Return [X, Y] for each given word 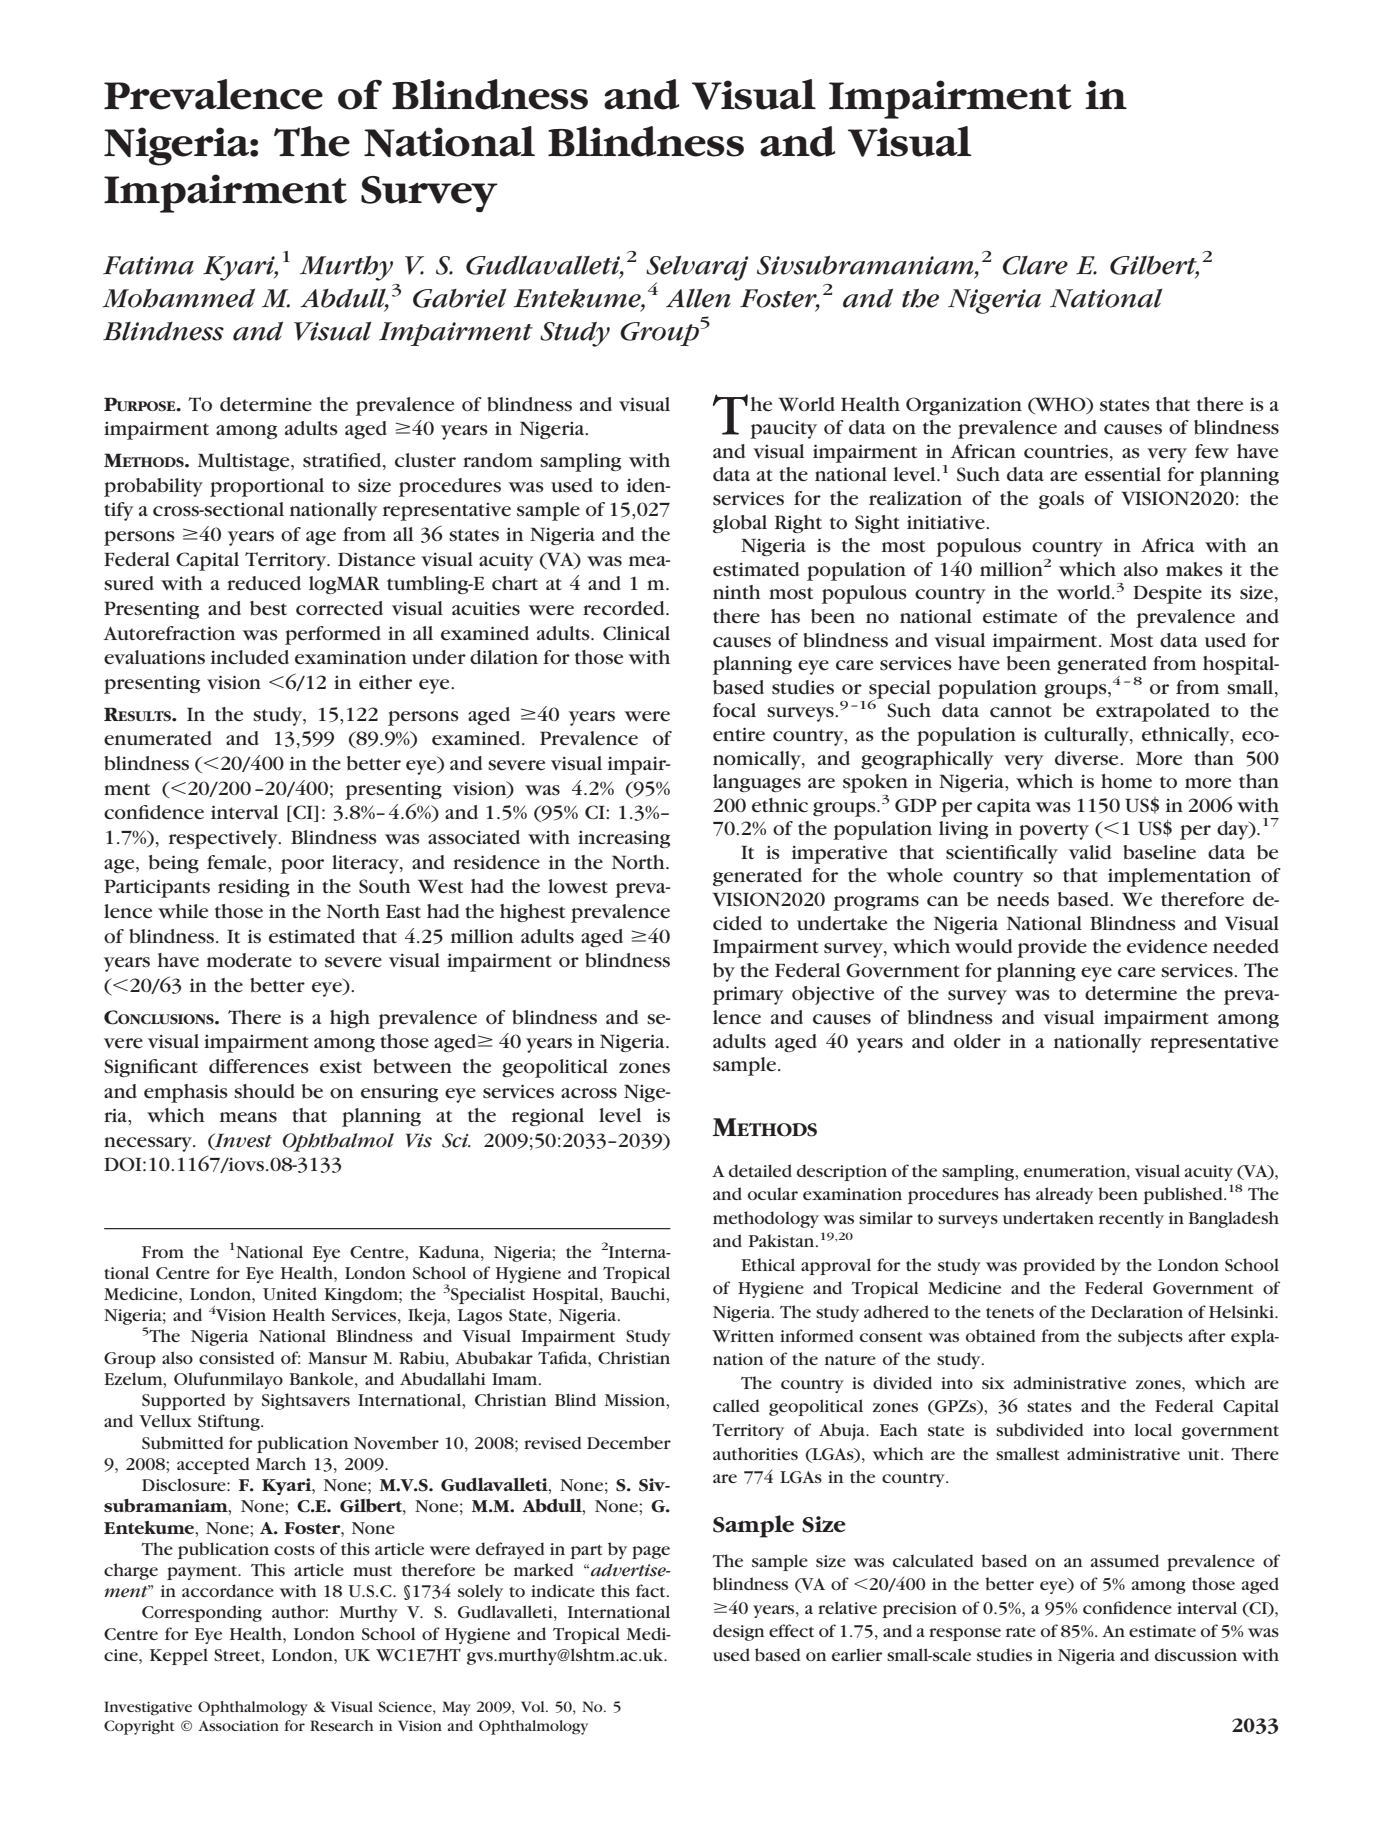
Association [238, 1726]
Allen [698, 298]
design [738, 1632]
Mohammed [178, 298]
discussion [1196, 1654]
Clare [1035, 265]
